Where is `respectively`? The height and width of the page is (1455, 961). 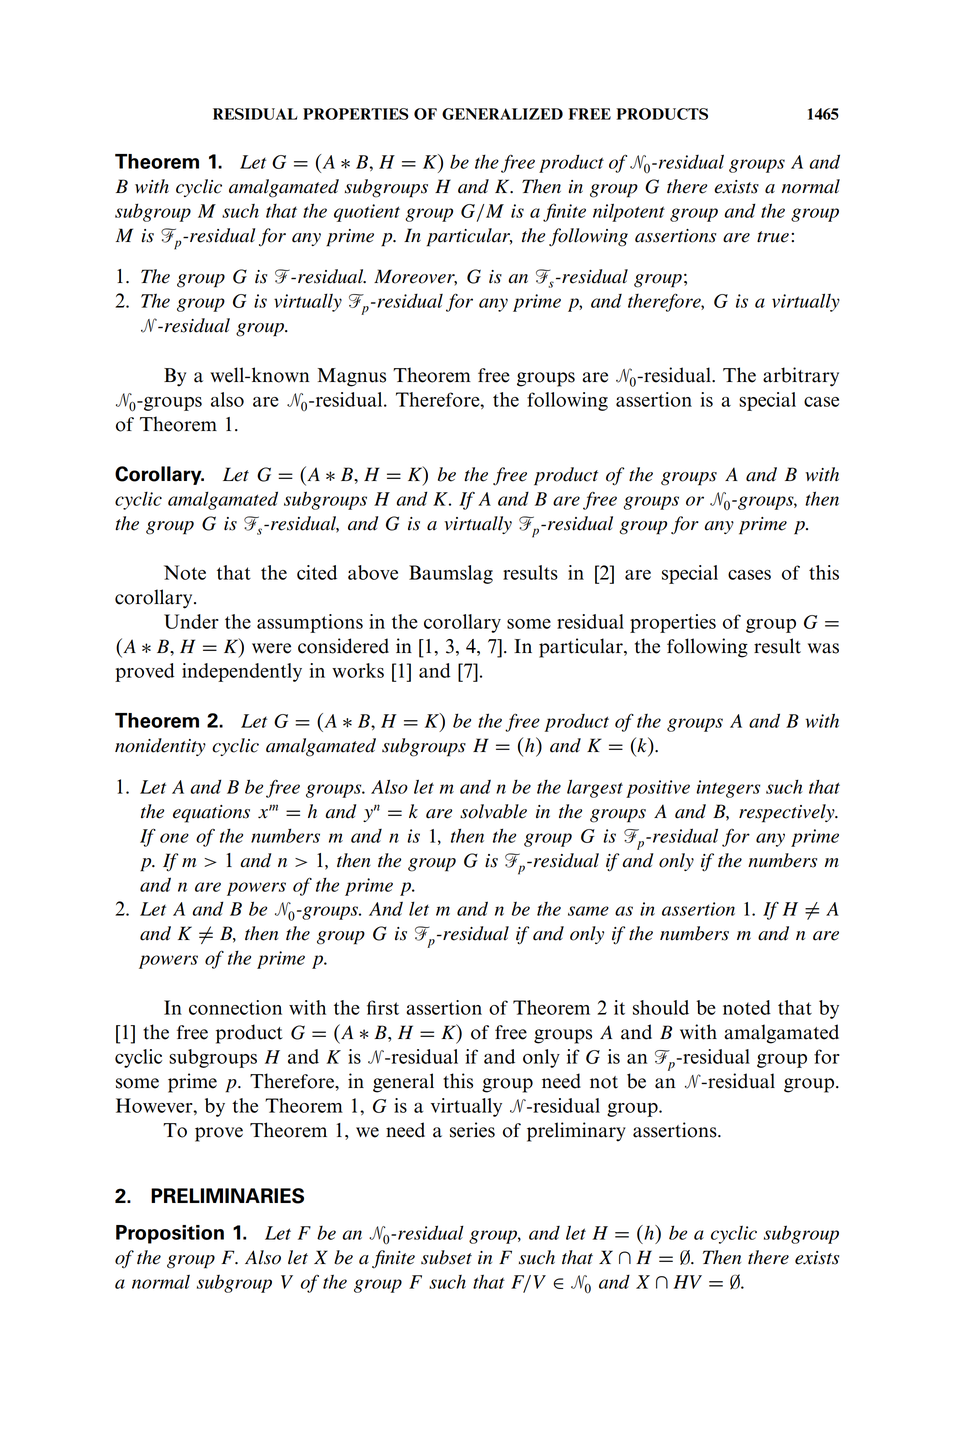
respectively is located at coordinates (788, 813).
